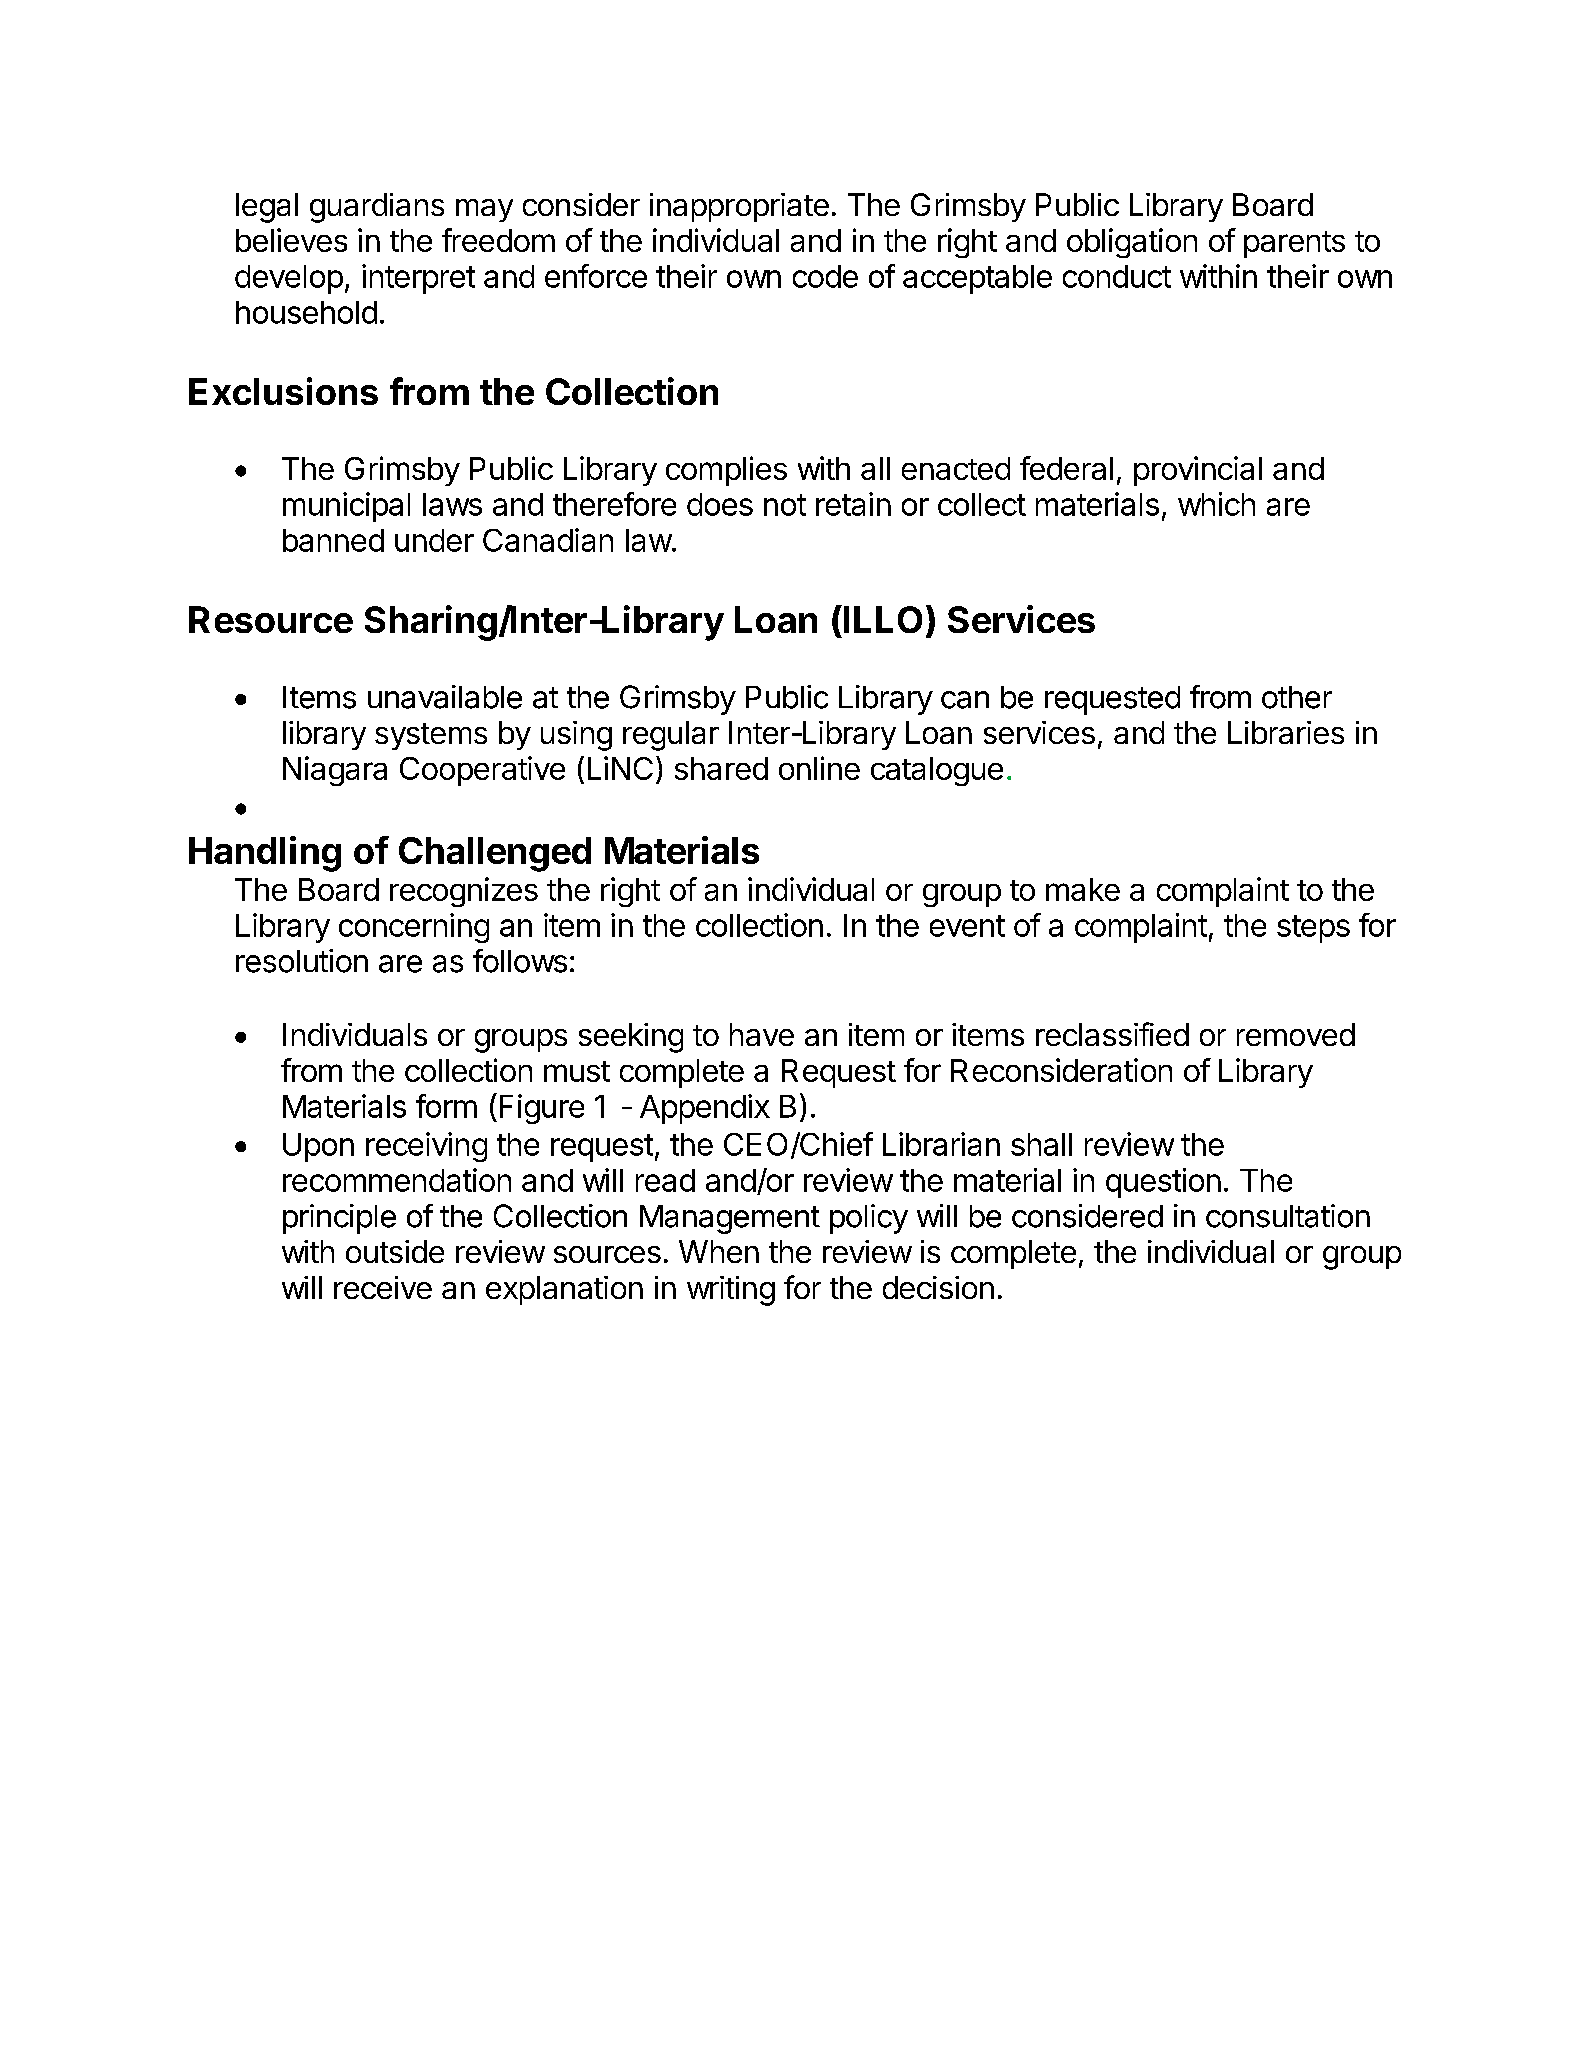 The height and width of the image is (2056, 1589). What do you see at coordinates (1132, 243) in the image?
I see `obligation` at bounding box center [1132, 243].
